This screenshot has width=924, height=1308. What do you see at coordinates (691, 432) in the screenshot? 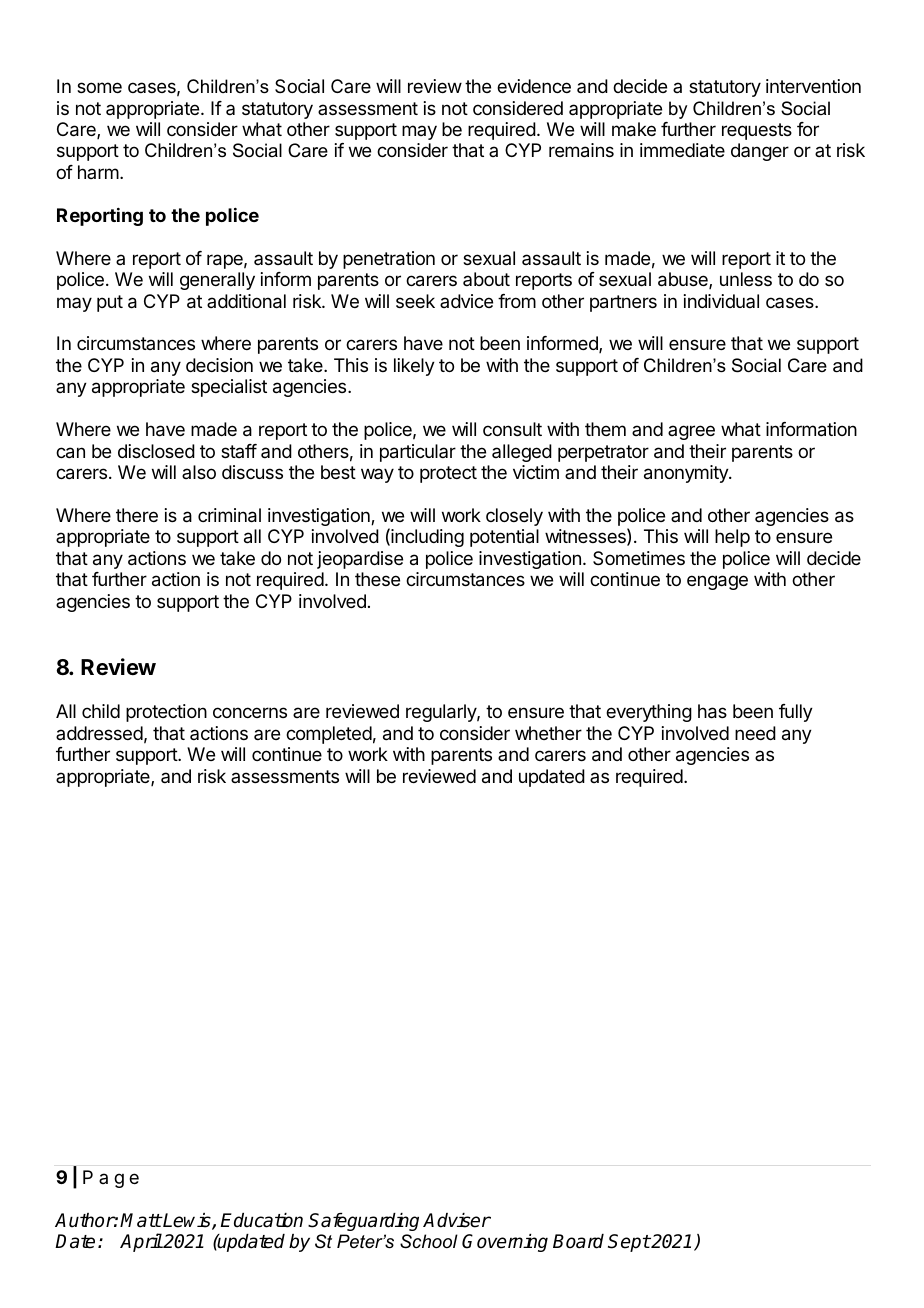
I see `agree` at bounding box center [691, 432].
